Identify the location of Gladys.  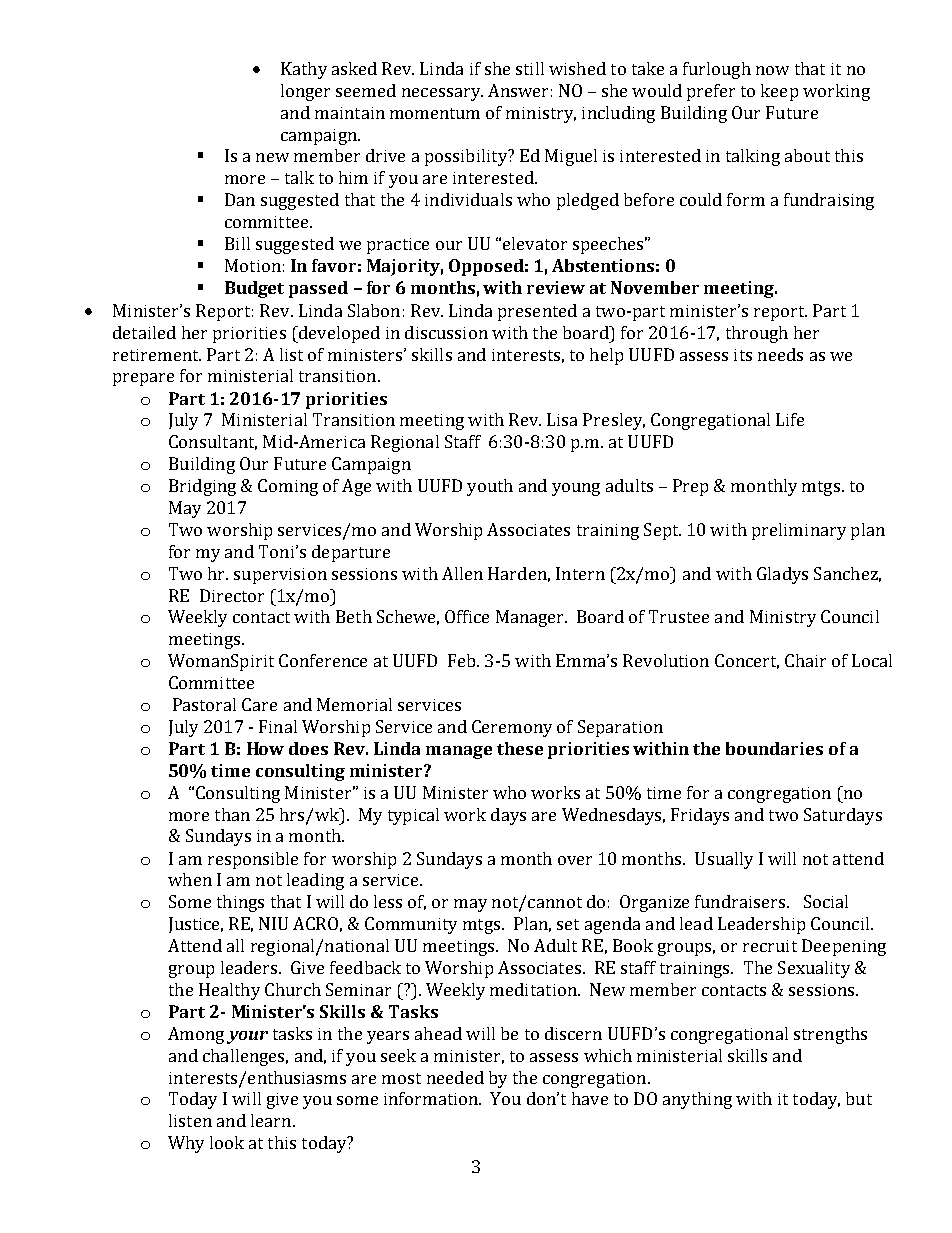
(782, 575).
